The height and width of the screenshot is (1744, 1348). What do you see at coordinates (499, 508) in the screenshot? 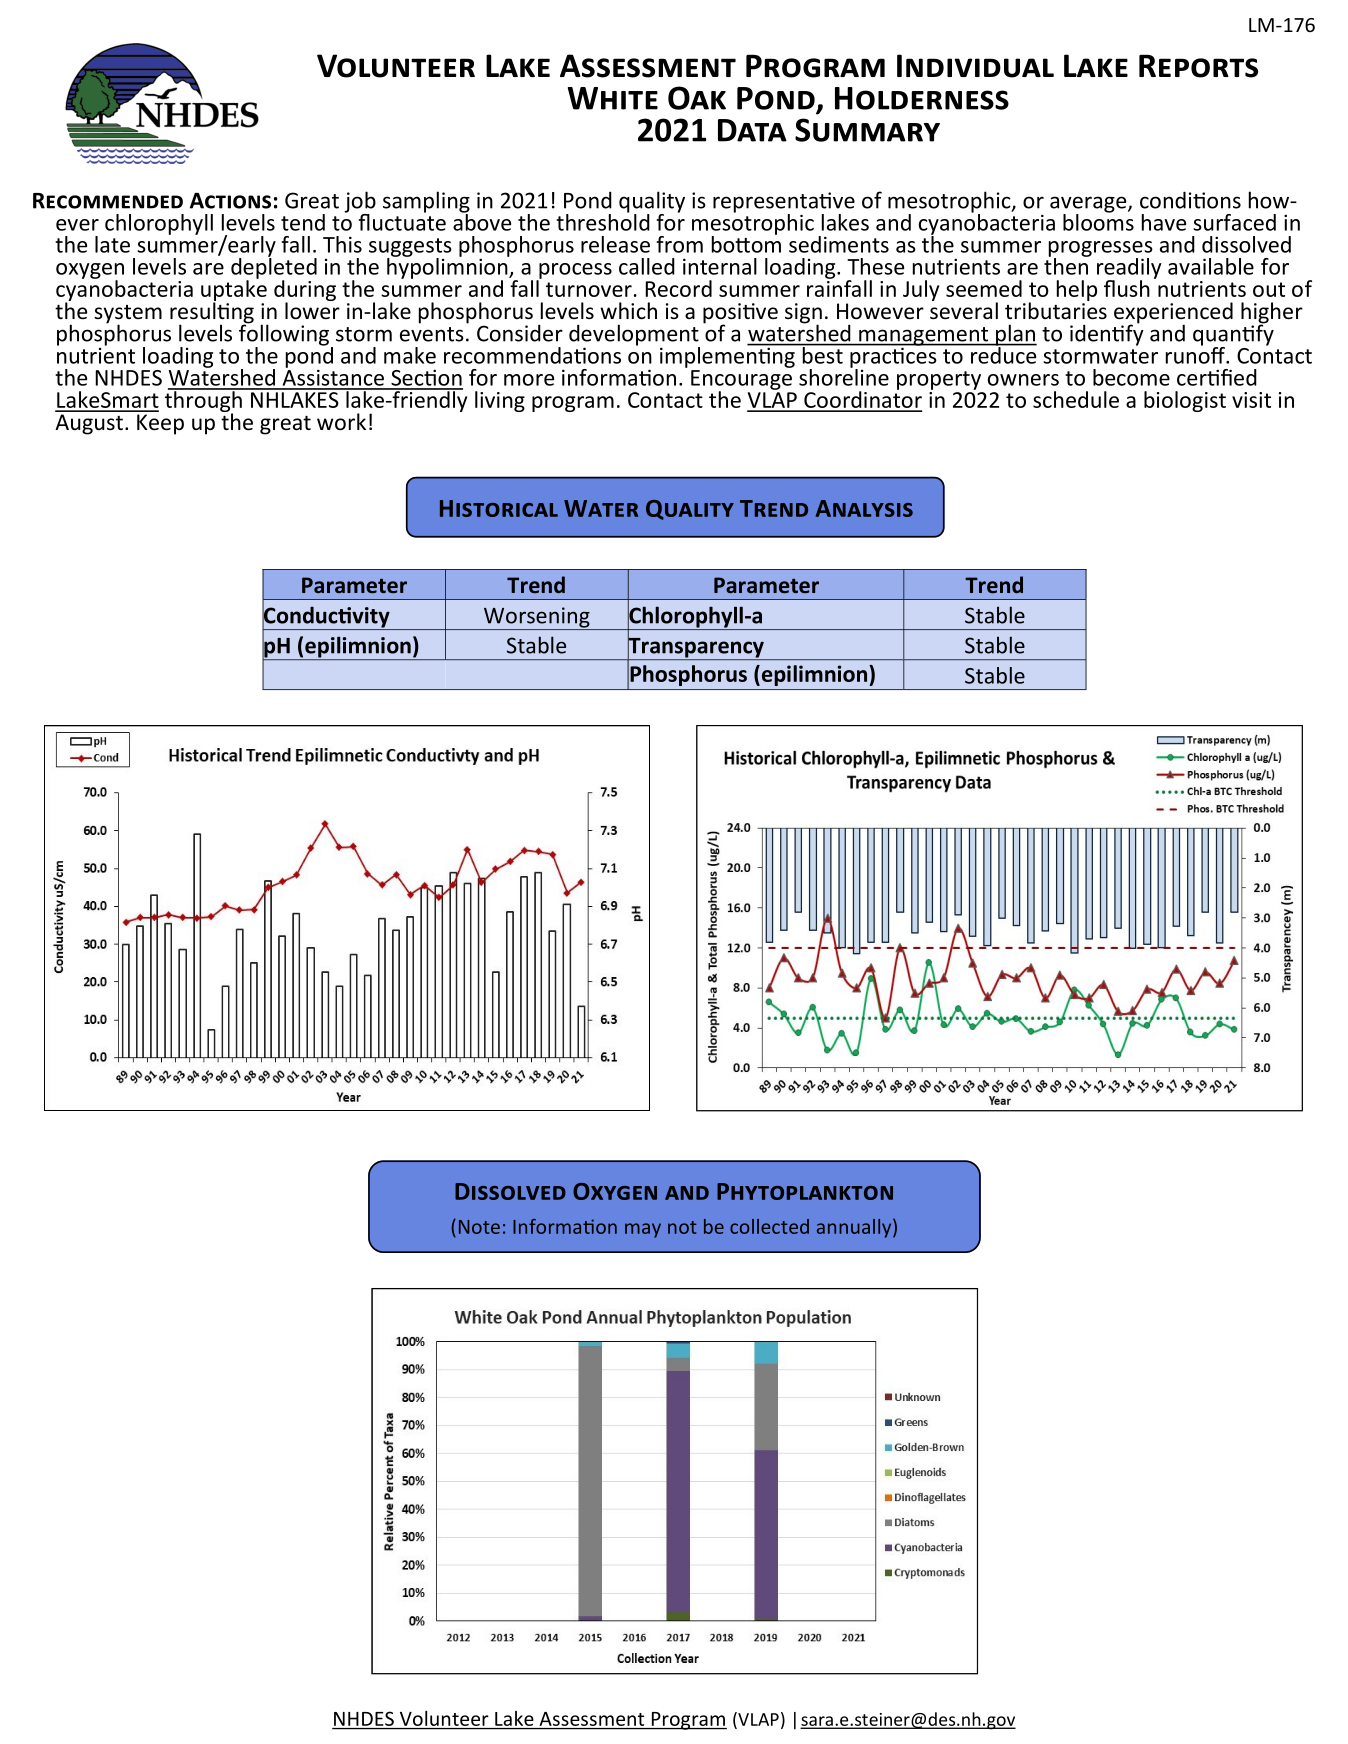
I see `Historical` at bounding box center [499, 508].
